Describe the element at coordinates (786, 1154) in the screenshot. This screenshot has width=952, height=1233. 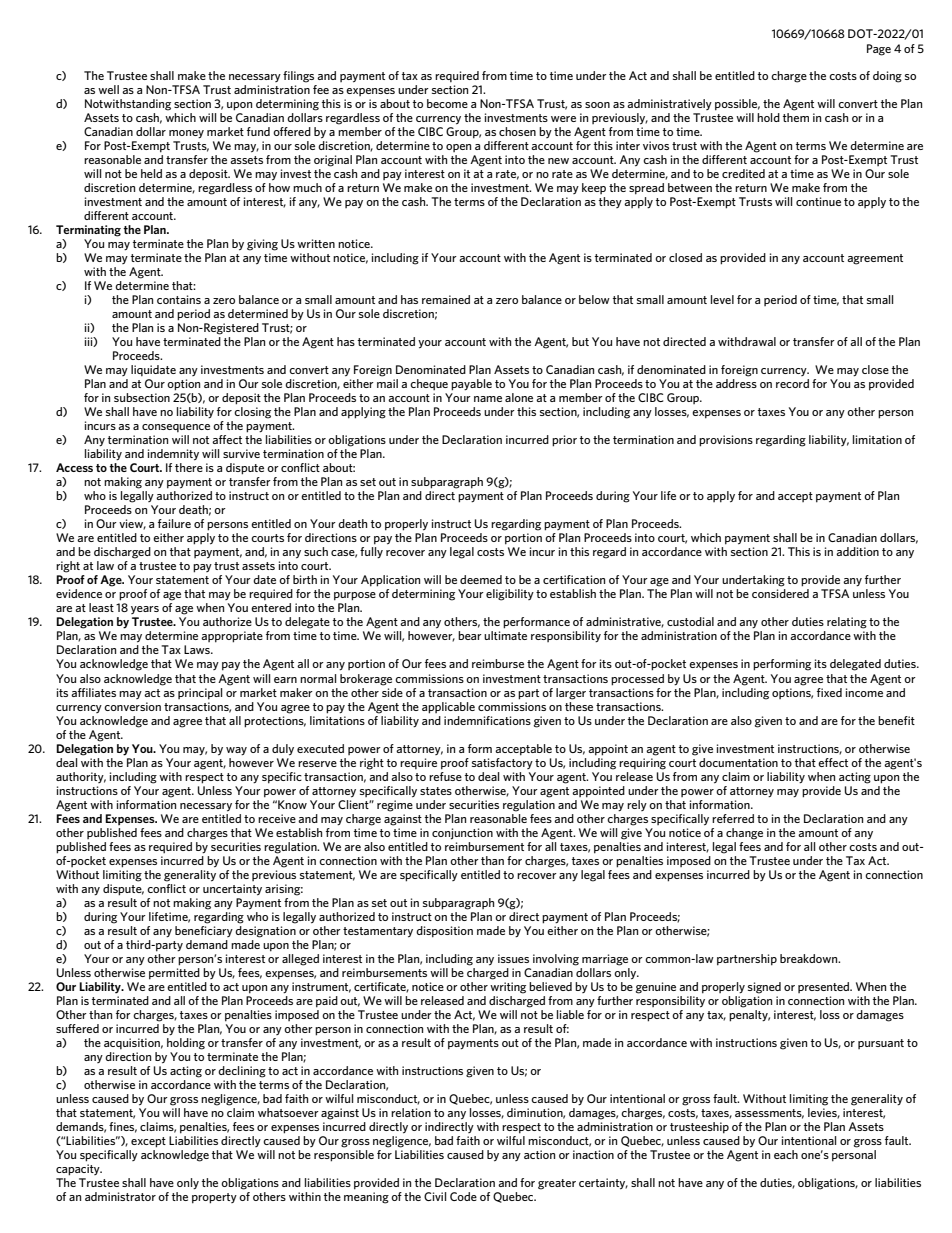
I see `each` at that location.
